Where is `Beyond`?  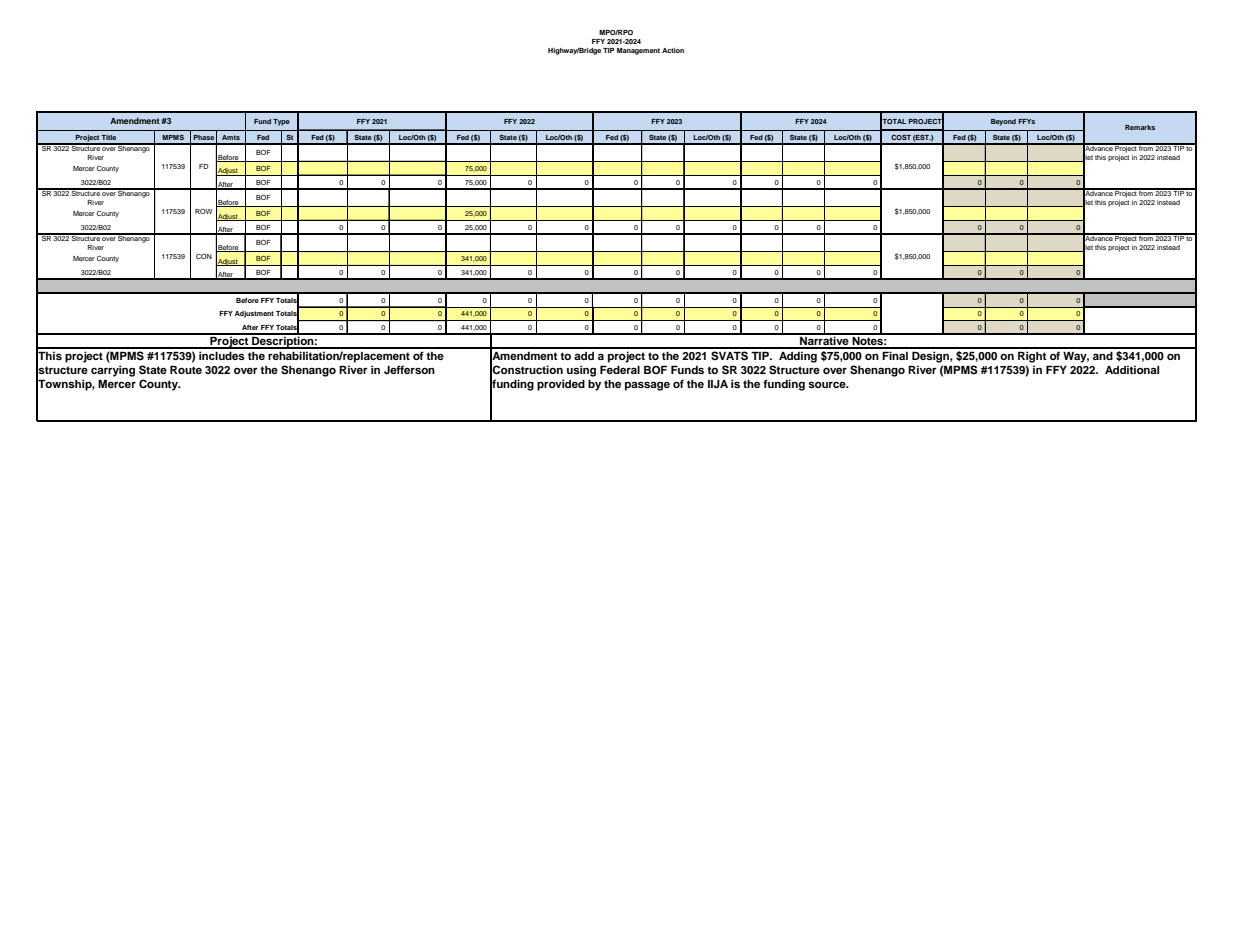
Beyond is located at coordinates (1003, 122).
